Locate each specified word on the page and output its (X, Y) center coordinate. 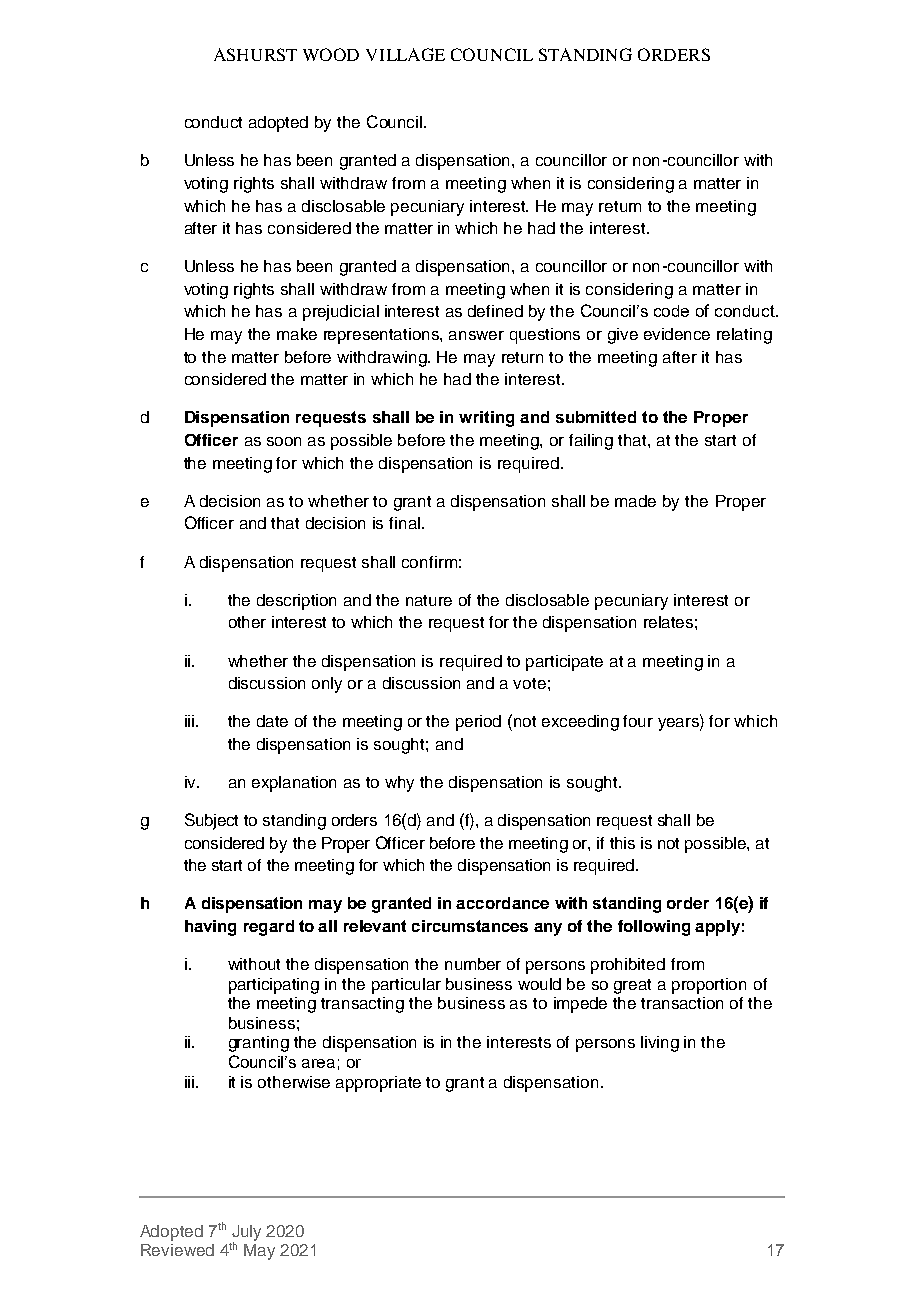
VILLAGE (405, 54)
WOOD (331, 54)
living (660, 1044)
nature (429, 600)
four (638, 721)
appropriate (378, 1084)
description (296, 602)
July (246, 1234)
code (671, 311)
